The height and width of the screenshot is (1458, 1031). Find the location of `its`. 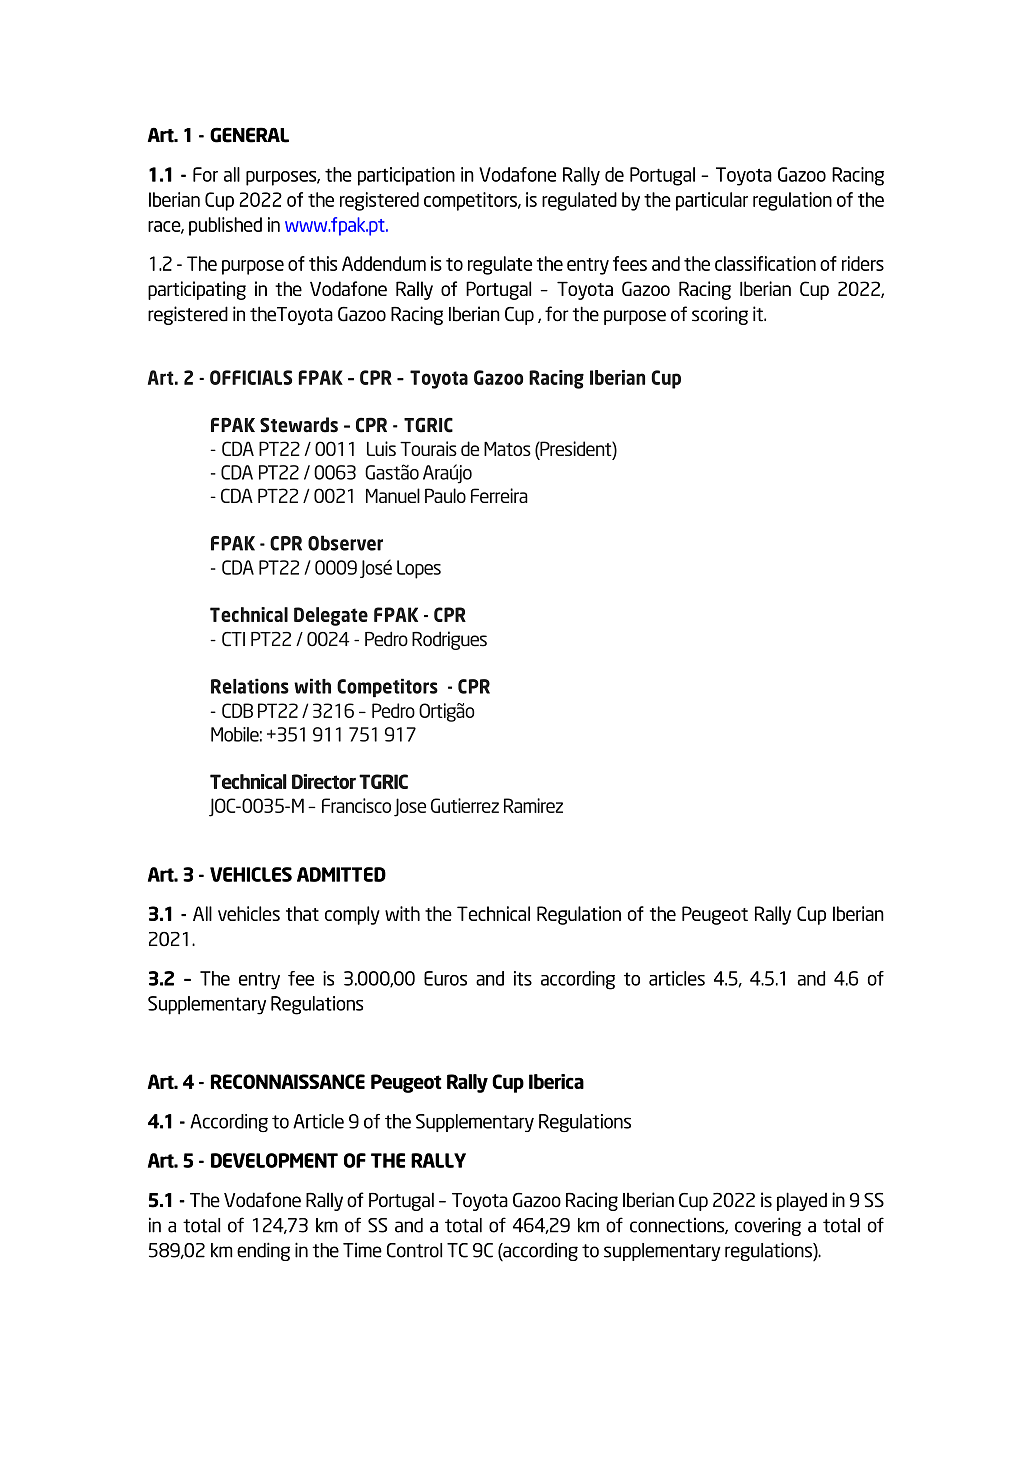

its is located at coordinates (523, 978).
